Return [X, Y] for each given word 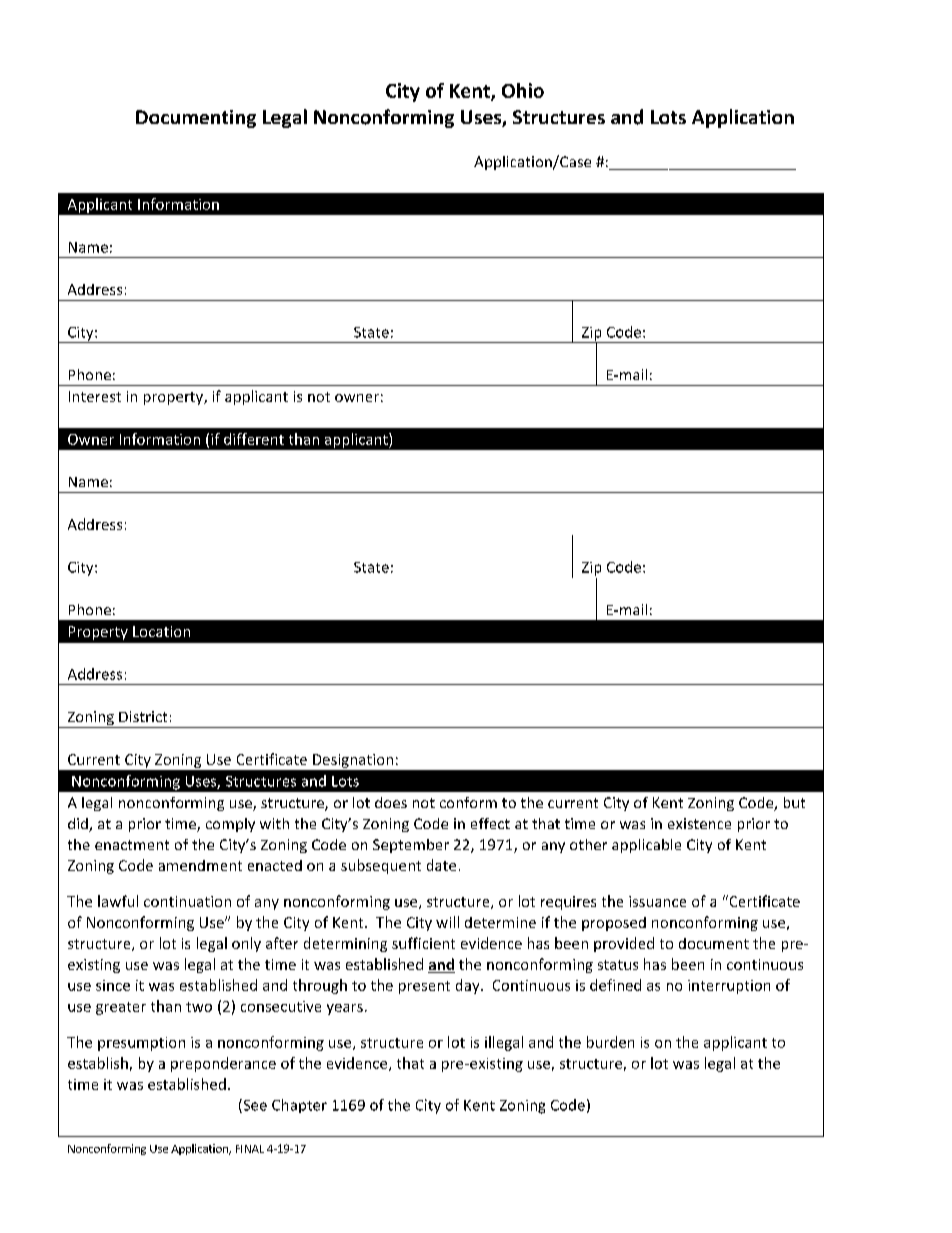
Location [161, 631]
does [391, 802]
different [254, 439]
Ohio [523, 90]
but [794, 802]
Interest [95, 396]
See [254, 1106]
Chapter [299, 1106]
